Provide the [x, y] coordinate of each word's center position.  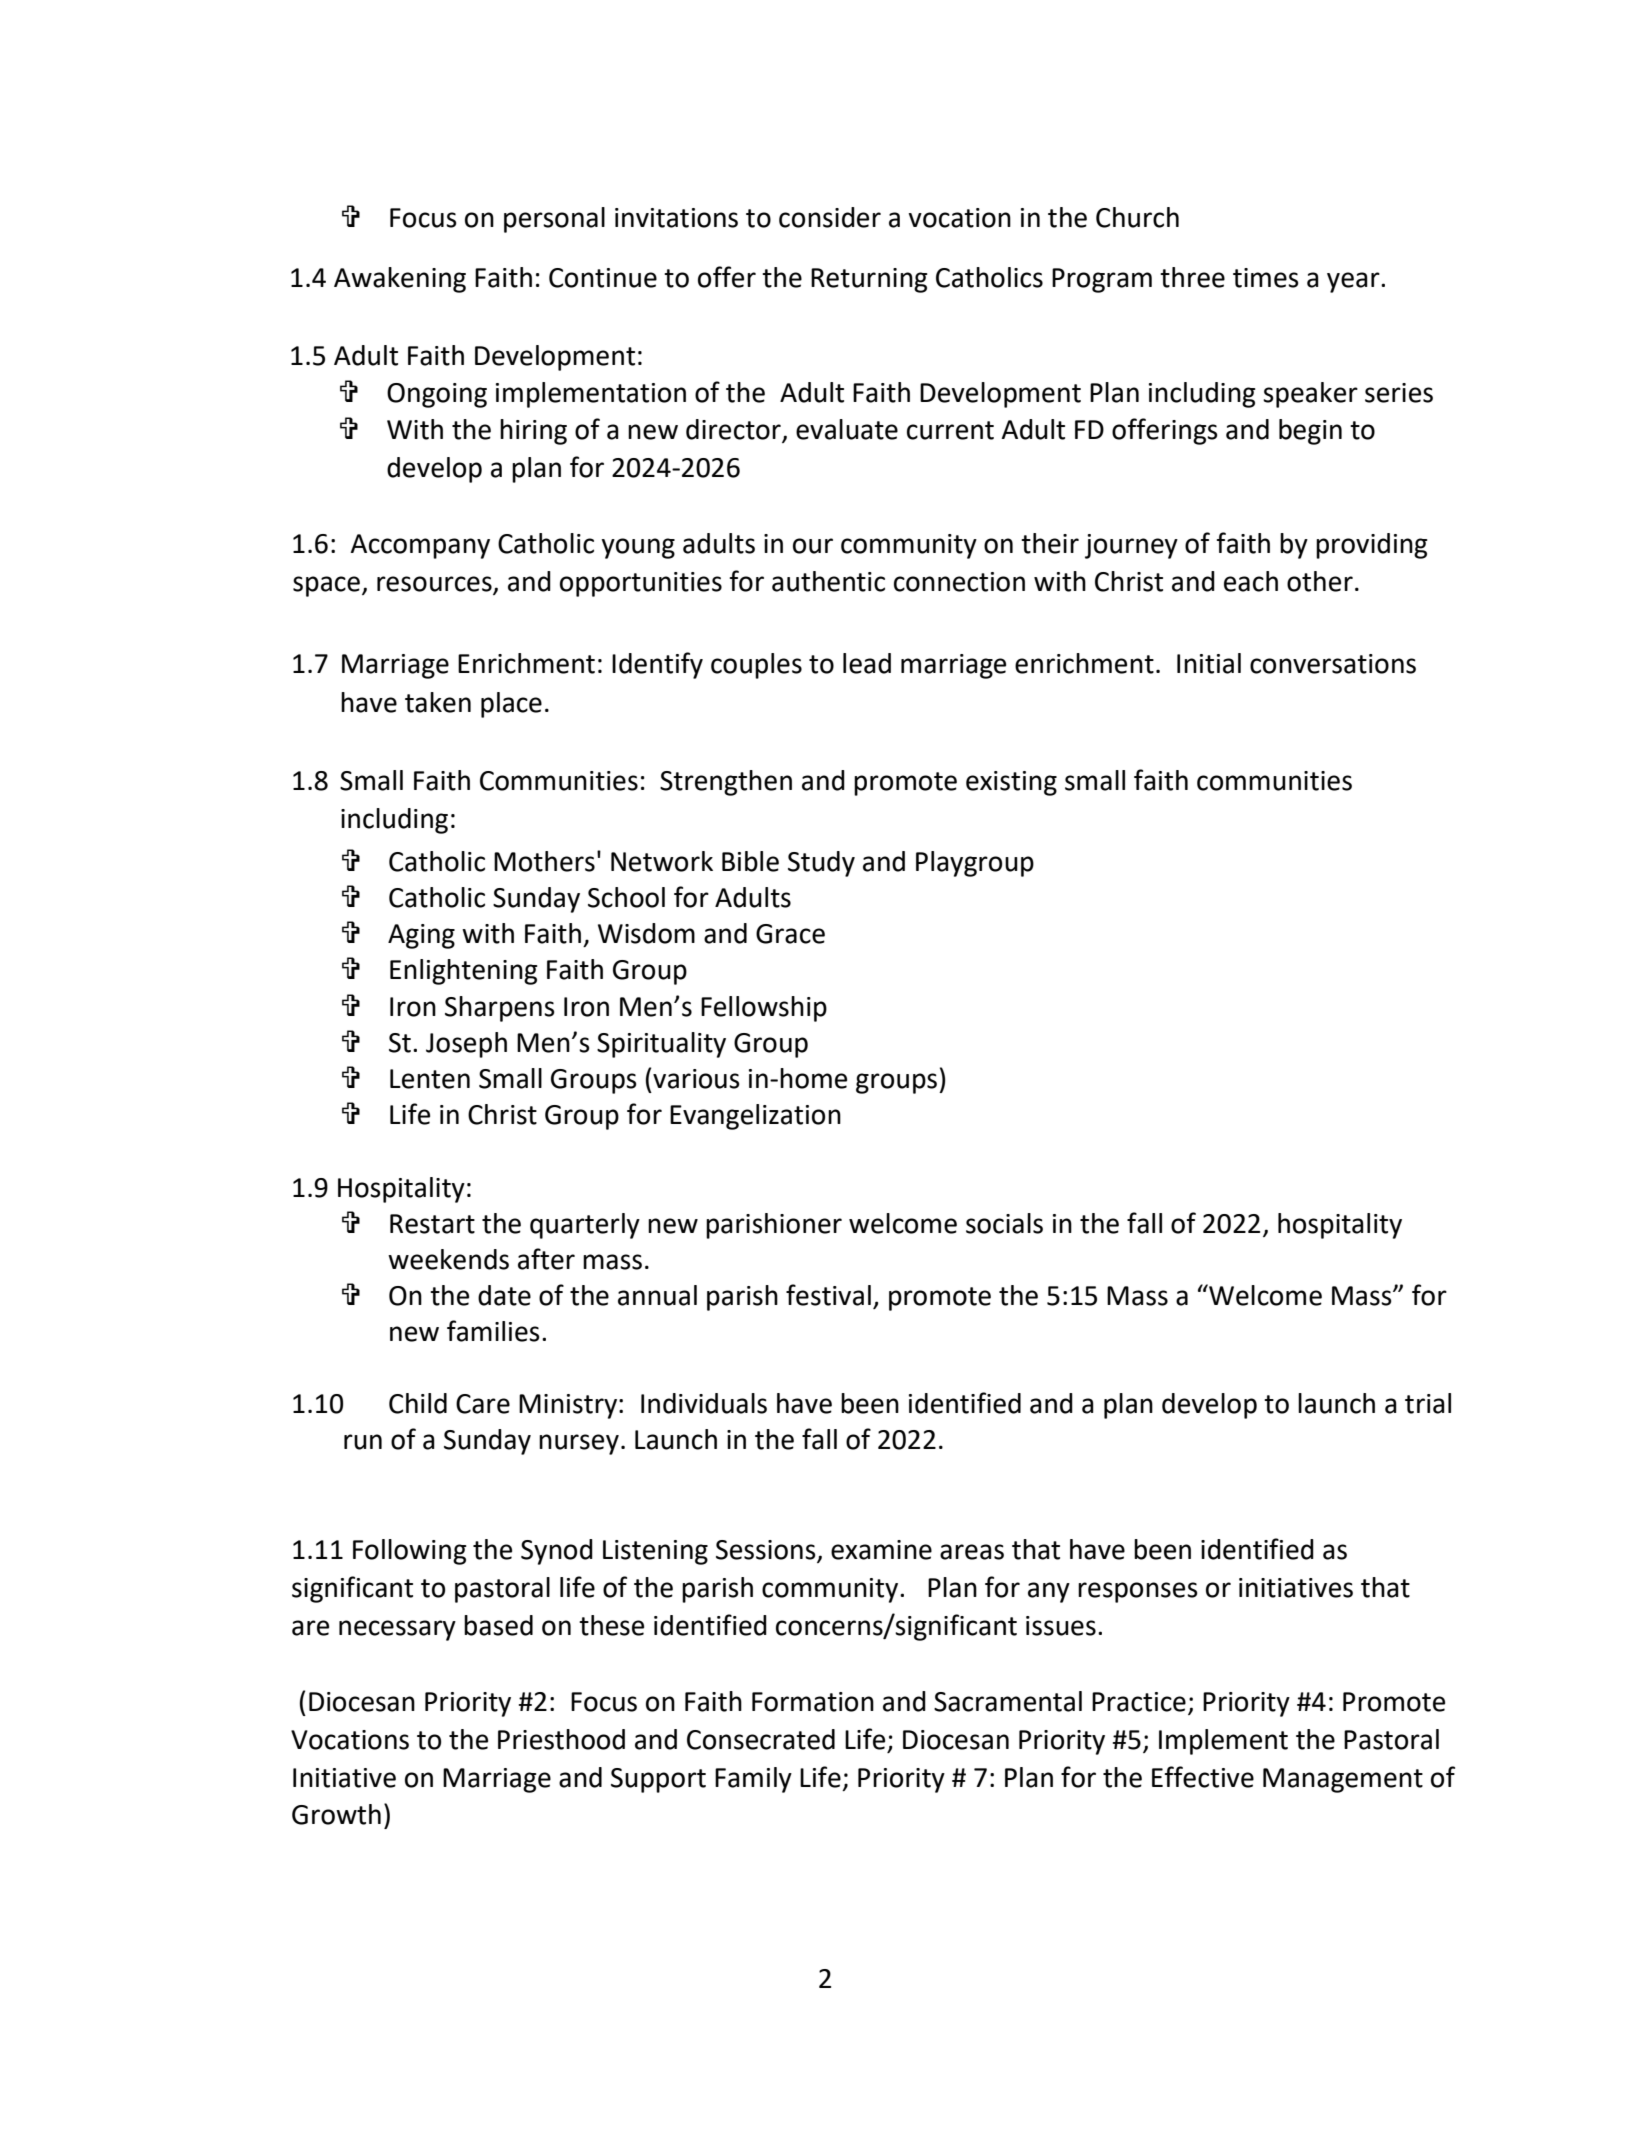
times [1266, 278]
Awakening [400, 280]
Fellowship [764, 1009]
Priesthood [561, 1739]
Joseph [466, 1045]
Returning [869, 280]
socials [1004, 1223]
